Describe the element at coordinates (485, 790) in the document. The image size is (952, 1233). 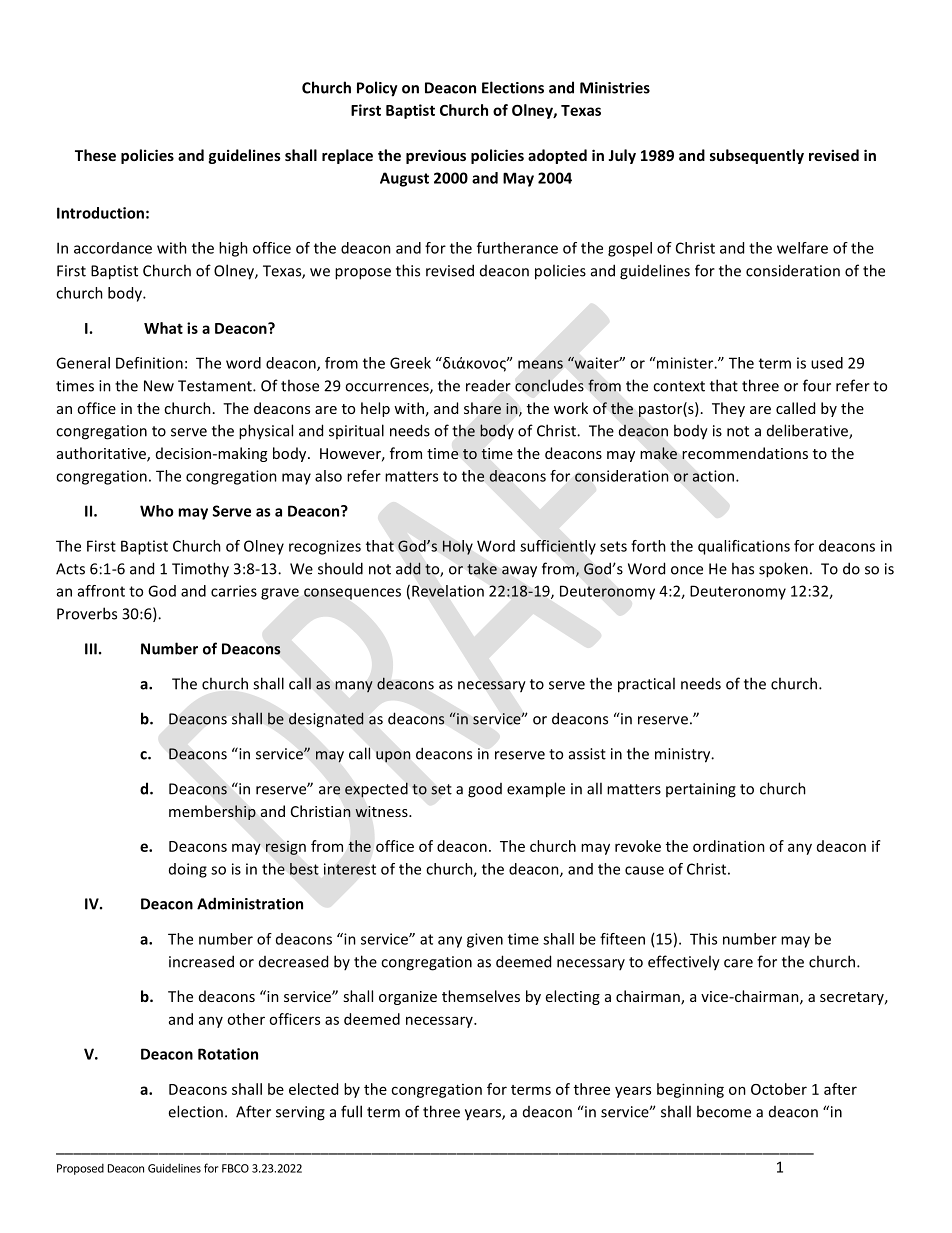
I see `good` at that location.
